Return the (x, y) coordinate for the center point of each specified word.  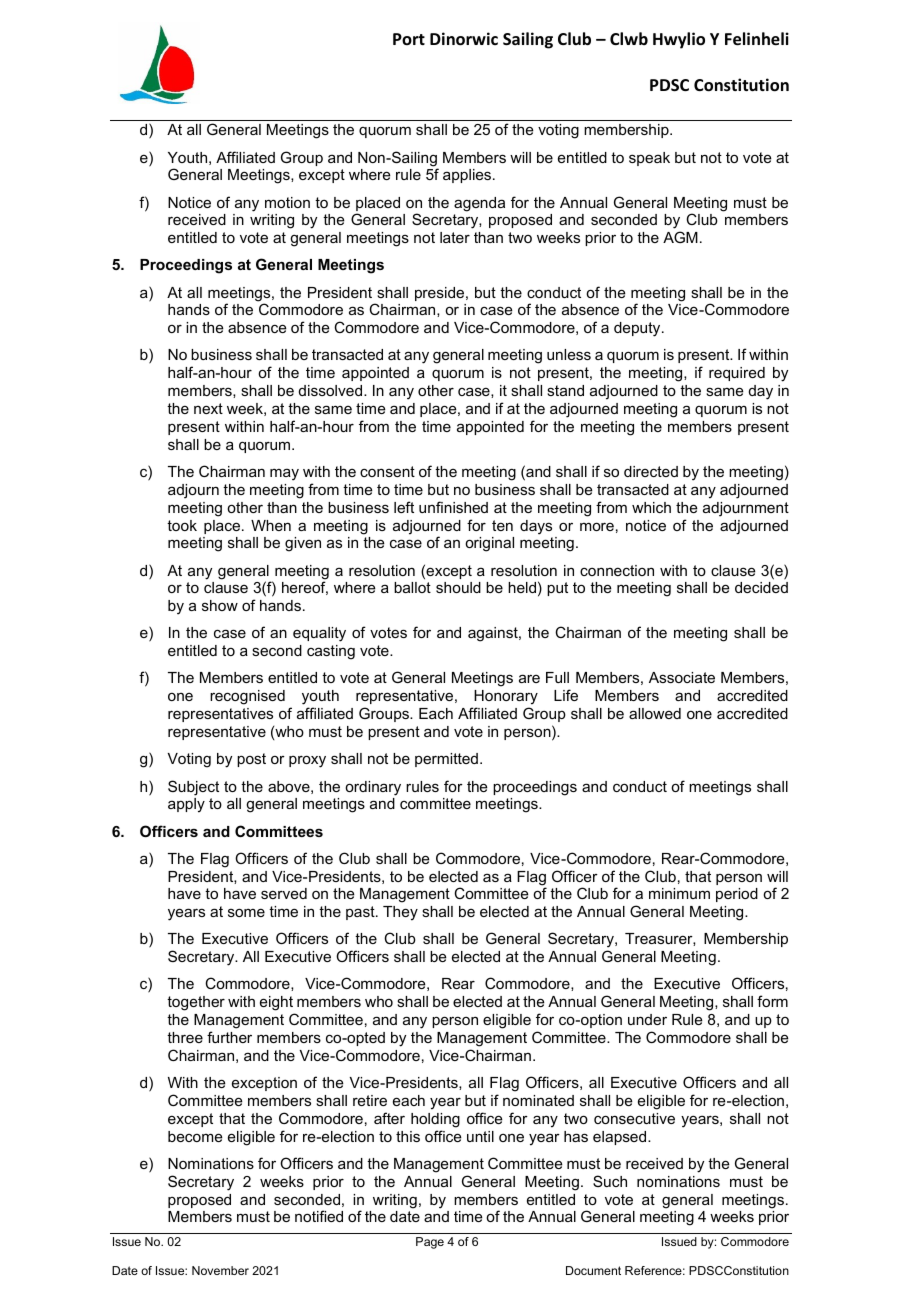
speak (649, 159)
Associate (682, 677)
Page (430, 1243)
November (220, 1270)
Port (409, 39)
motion (287, 202)
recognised (247, 697)
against (494, 634)
